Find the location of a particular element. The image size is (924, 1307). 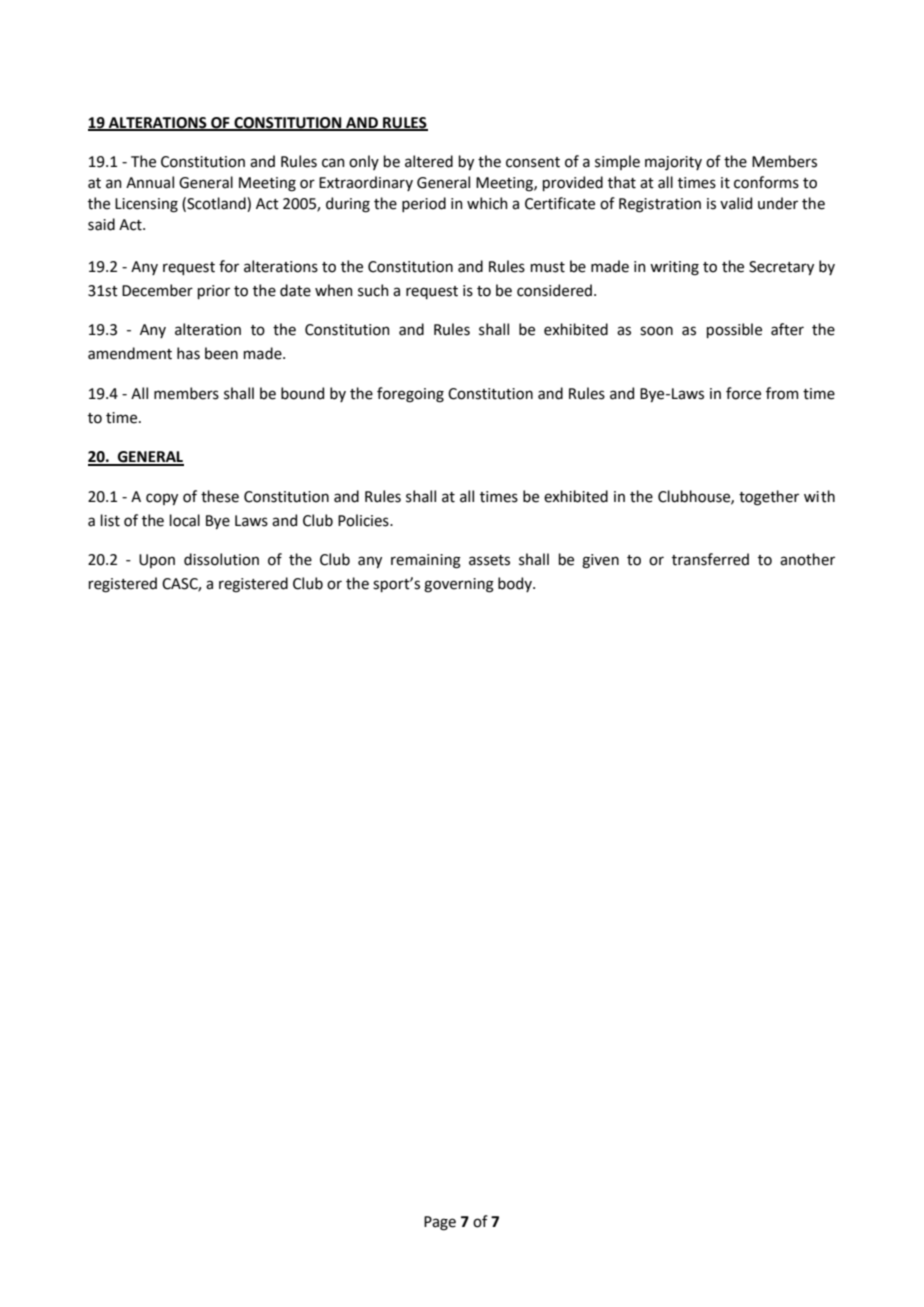

which is located at coordinates (487, 203).
